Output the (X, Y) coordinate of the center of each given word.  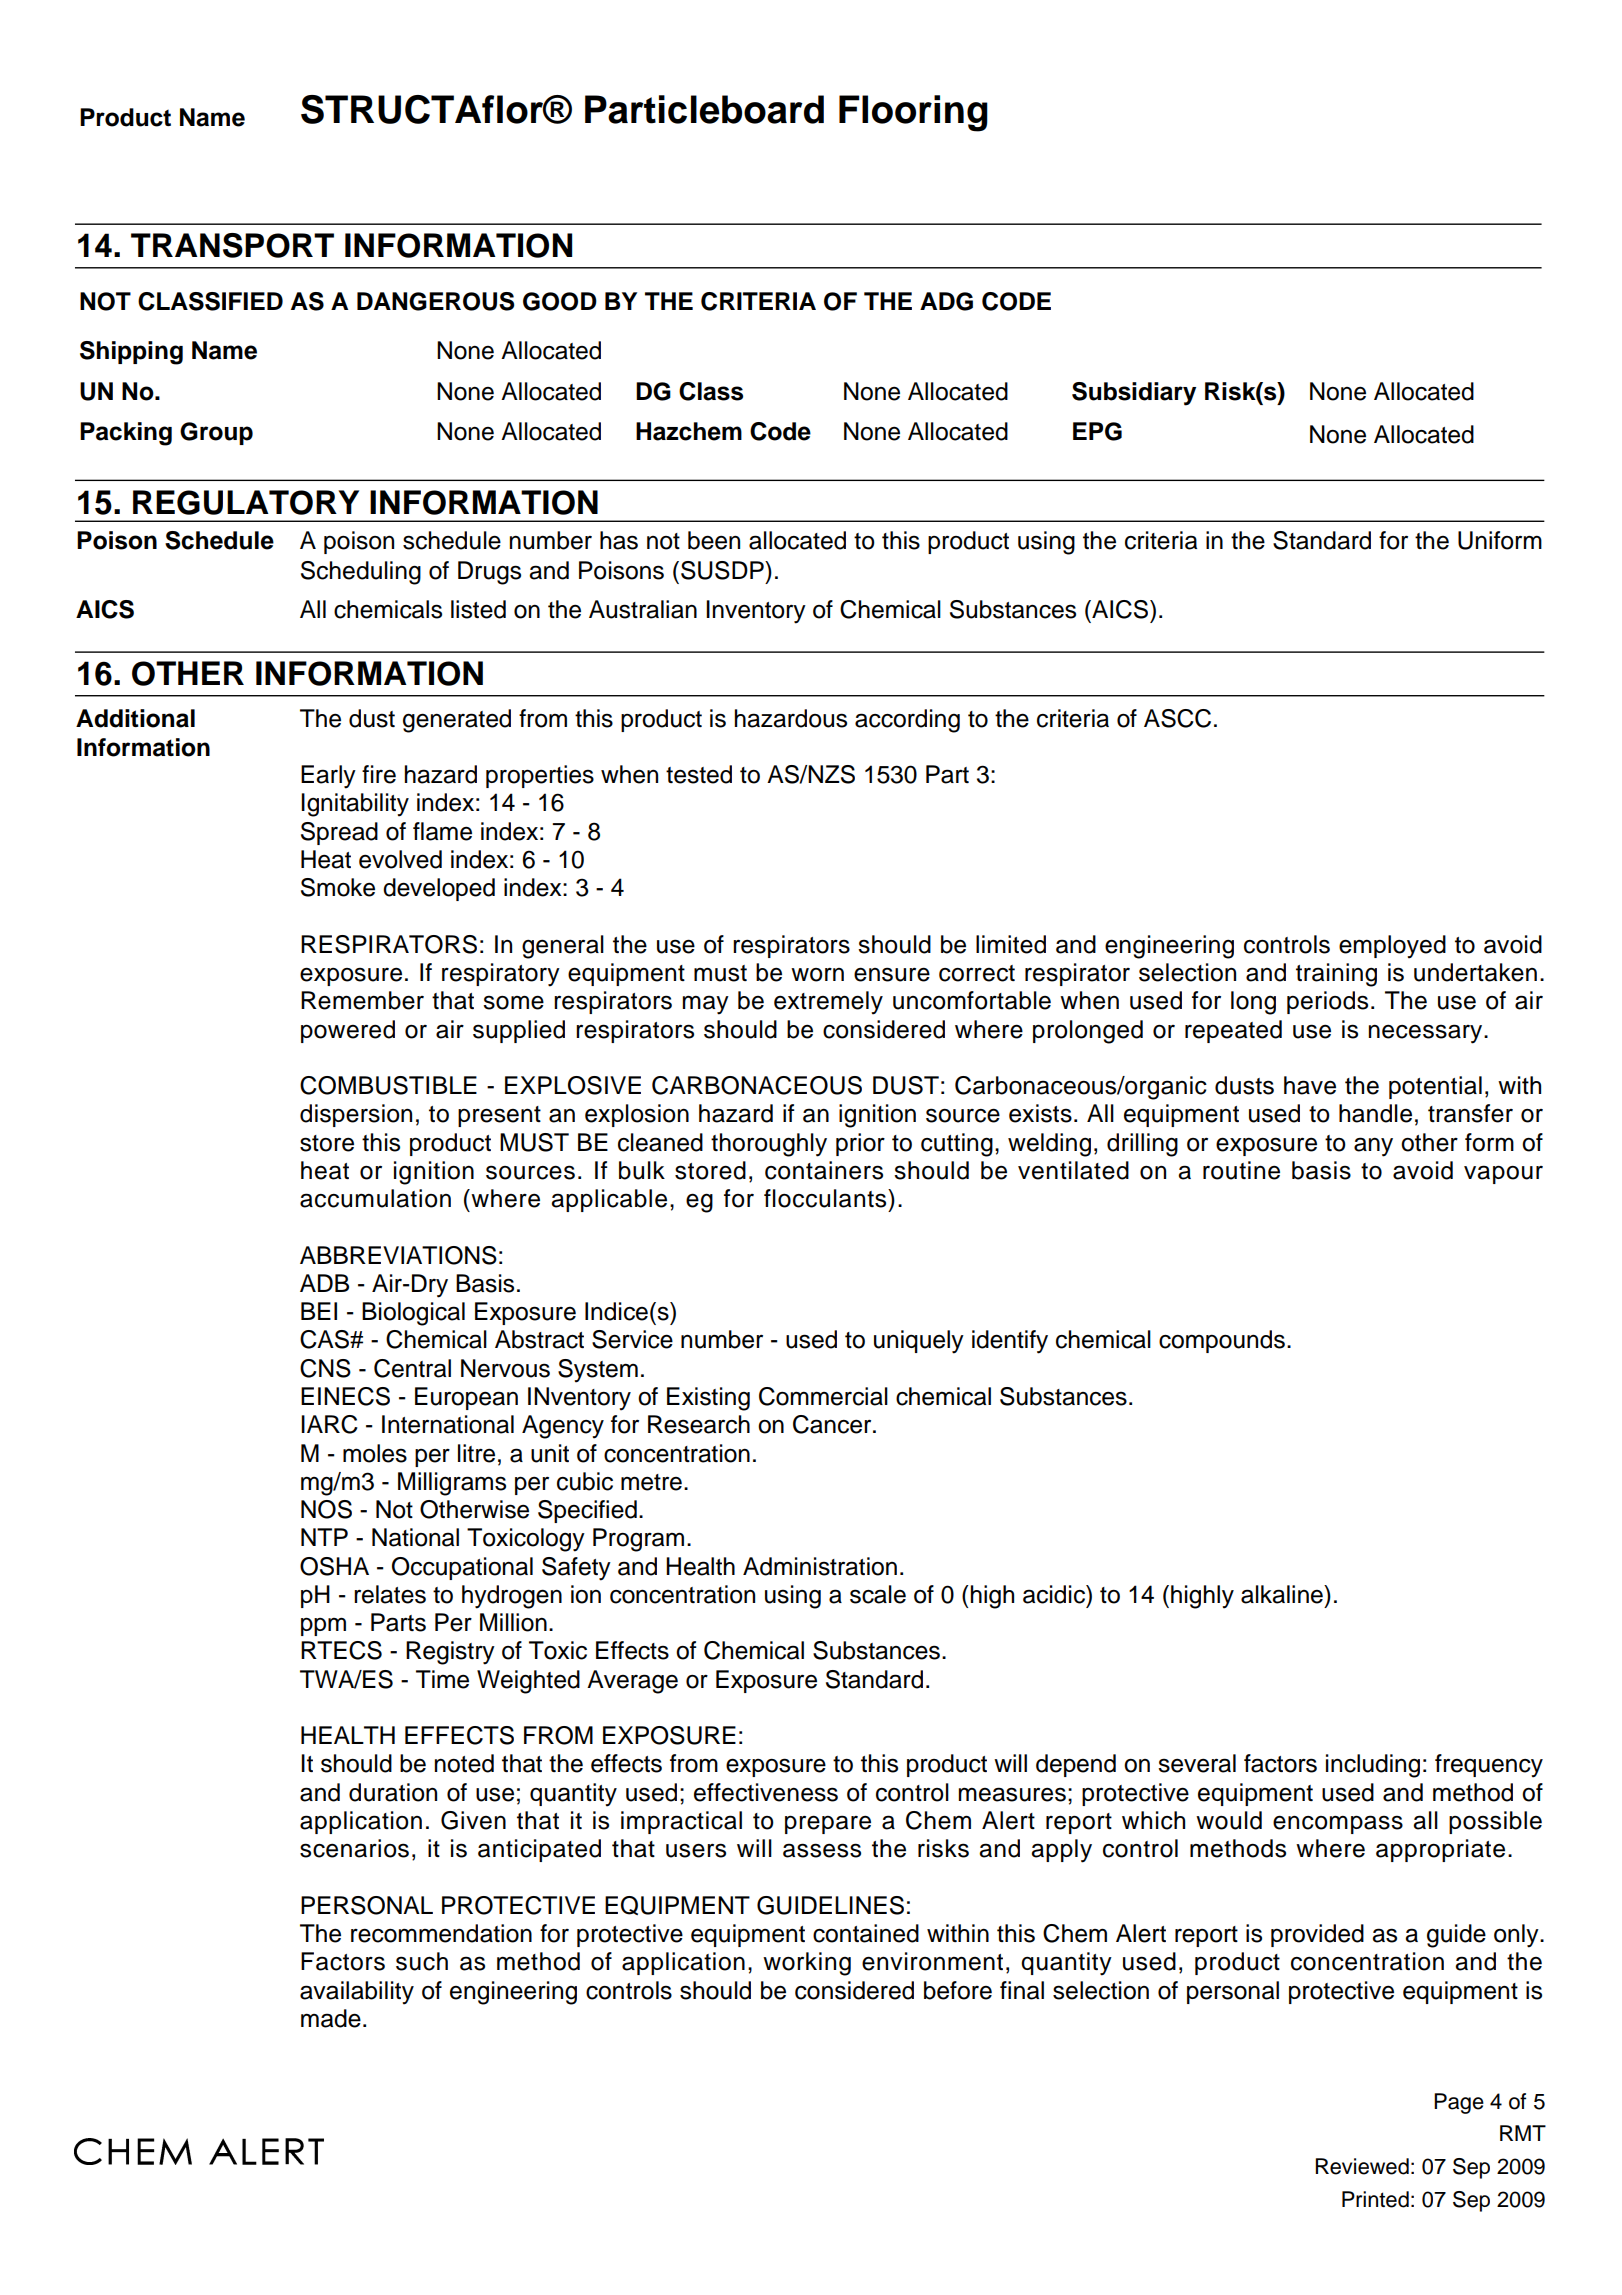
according (907, 721)
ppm (323, 1626)
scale (878, 1594)
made (331, 2018)
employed (1392, 947)
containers (824, 1170)
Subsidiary (1134, 394)
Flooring (913, 113)
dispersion (356, 1115)
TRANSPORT (232, 245)
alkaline (1283, 1594)
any (1373, 1147)
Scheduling (361, 573)
